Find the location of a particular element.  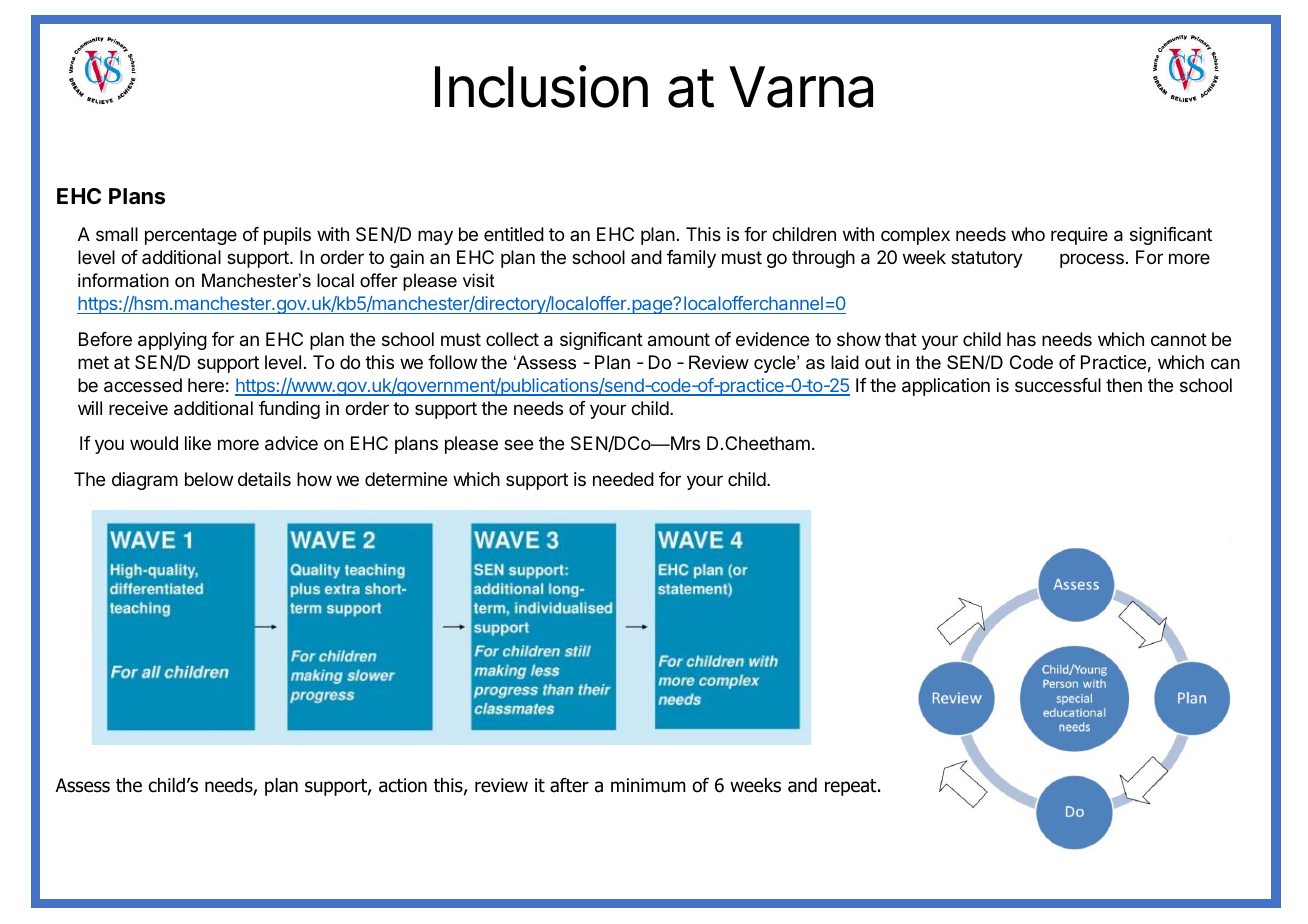

needed is located at coordinates (623, 479).
